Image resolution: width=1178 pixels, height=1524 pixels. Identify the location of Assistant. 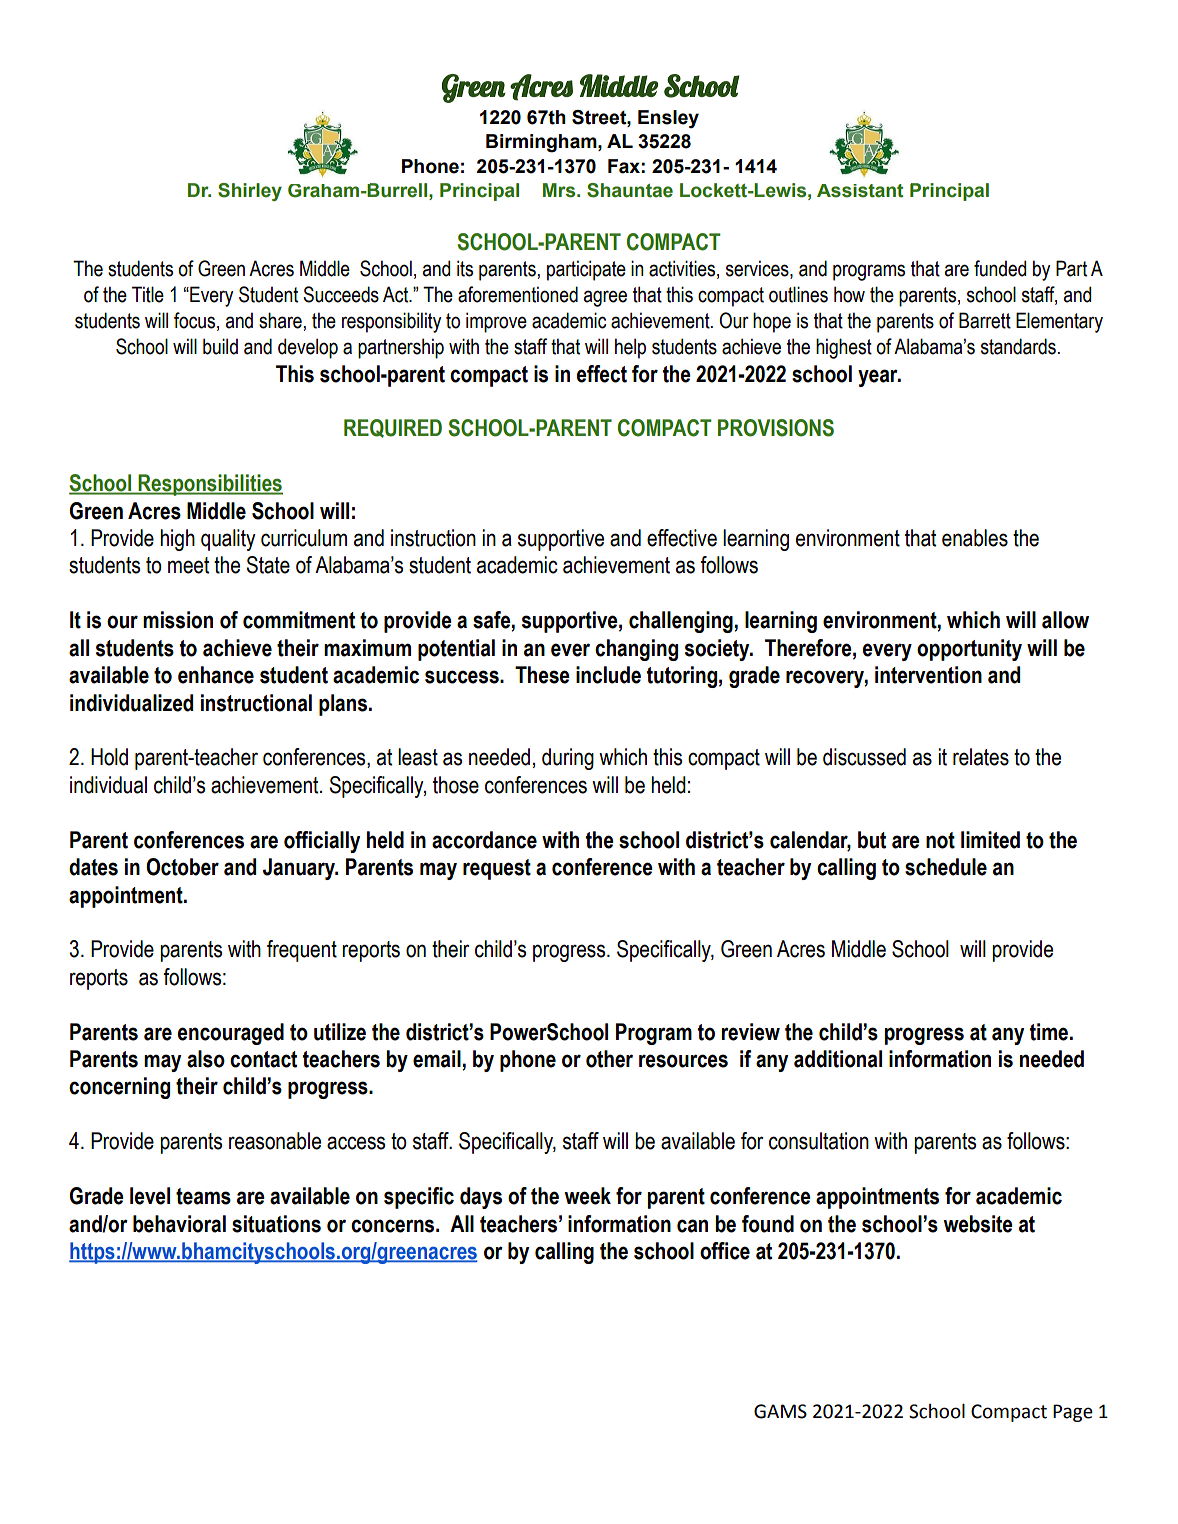
(860, 191).
